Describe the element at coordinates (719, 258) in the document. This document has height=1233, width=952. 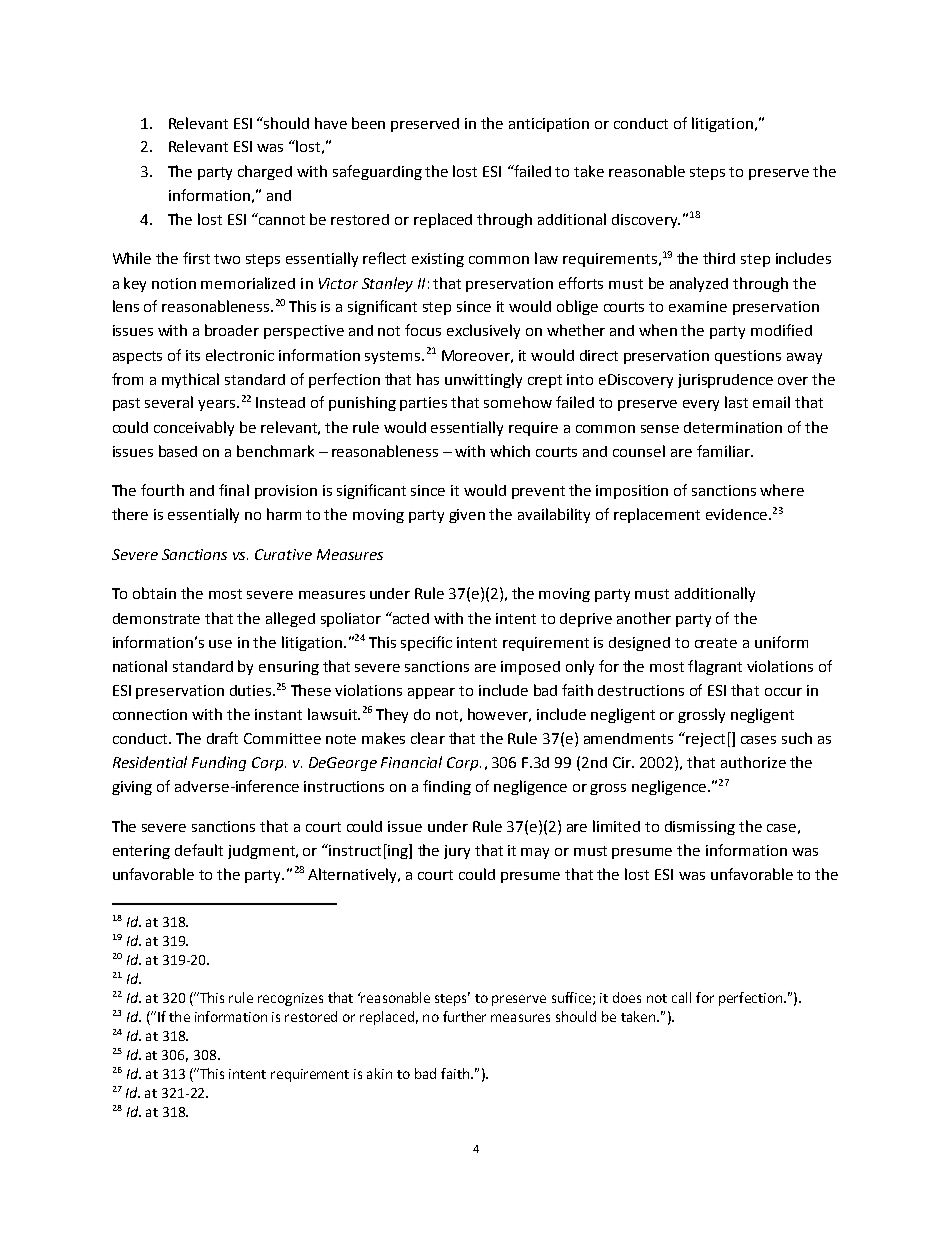
I see `third` at that location.
